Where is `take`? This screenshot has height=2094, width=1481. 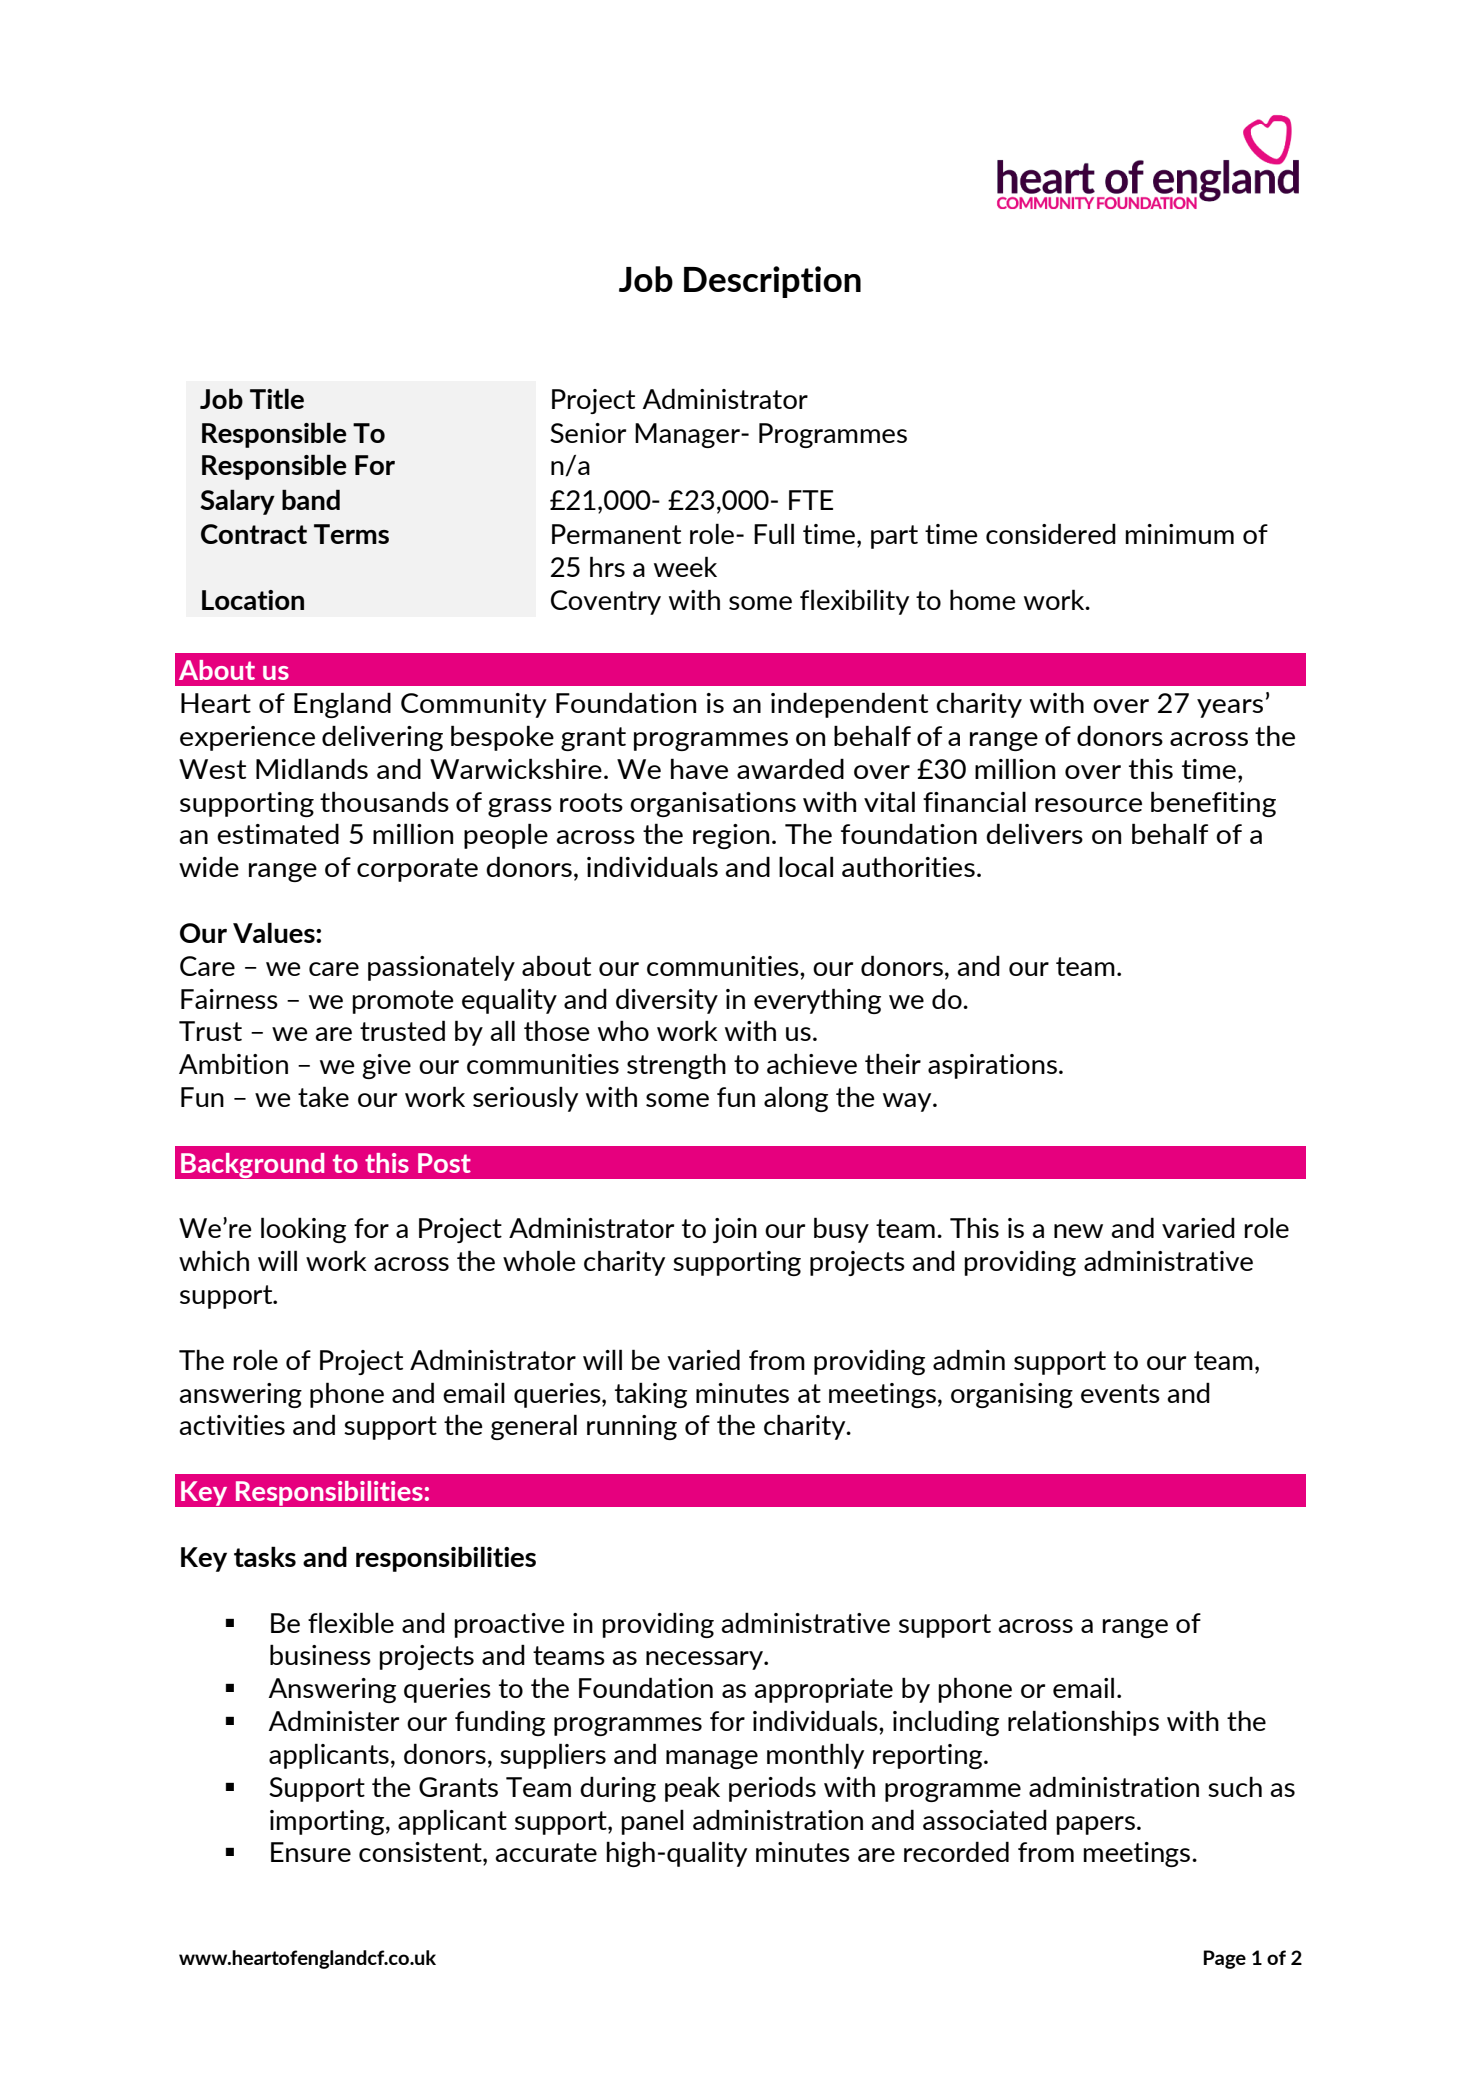 take is located at coordinates (323, 1096).
